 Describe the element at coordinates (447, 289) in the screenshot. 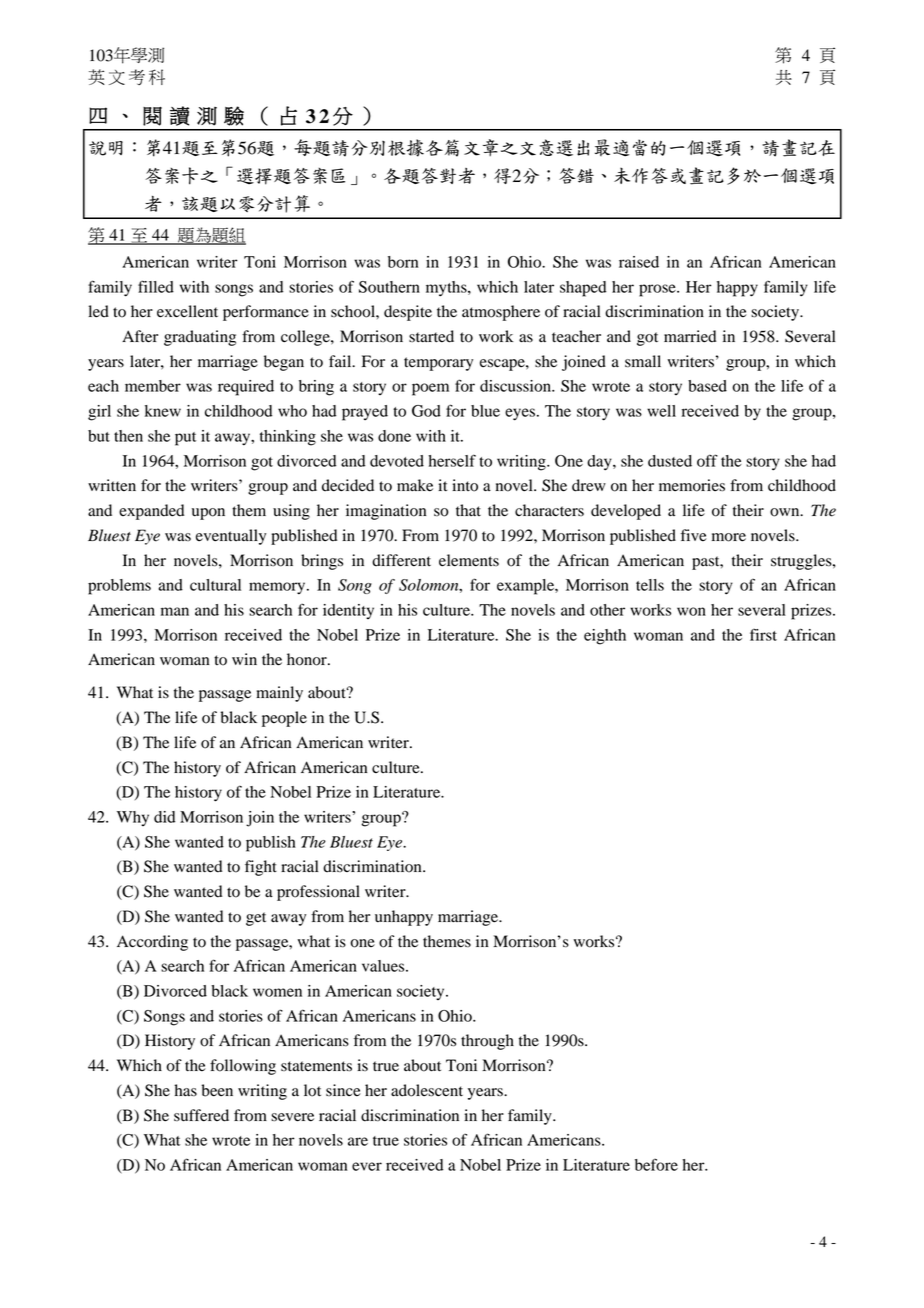

I see `myths` at that location.
